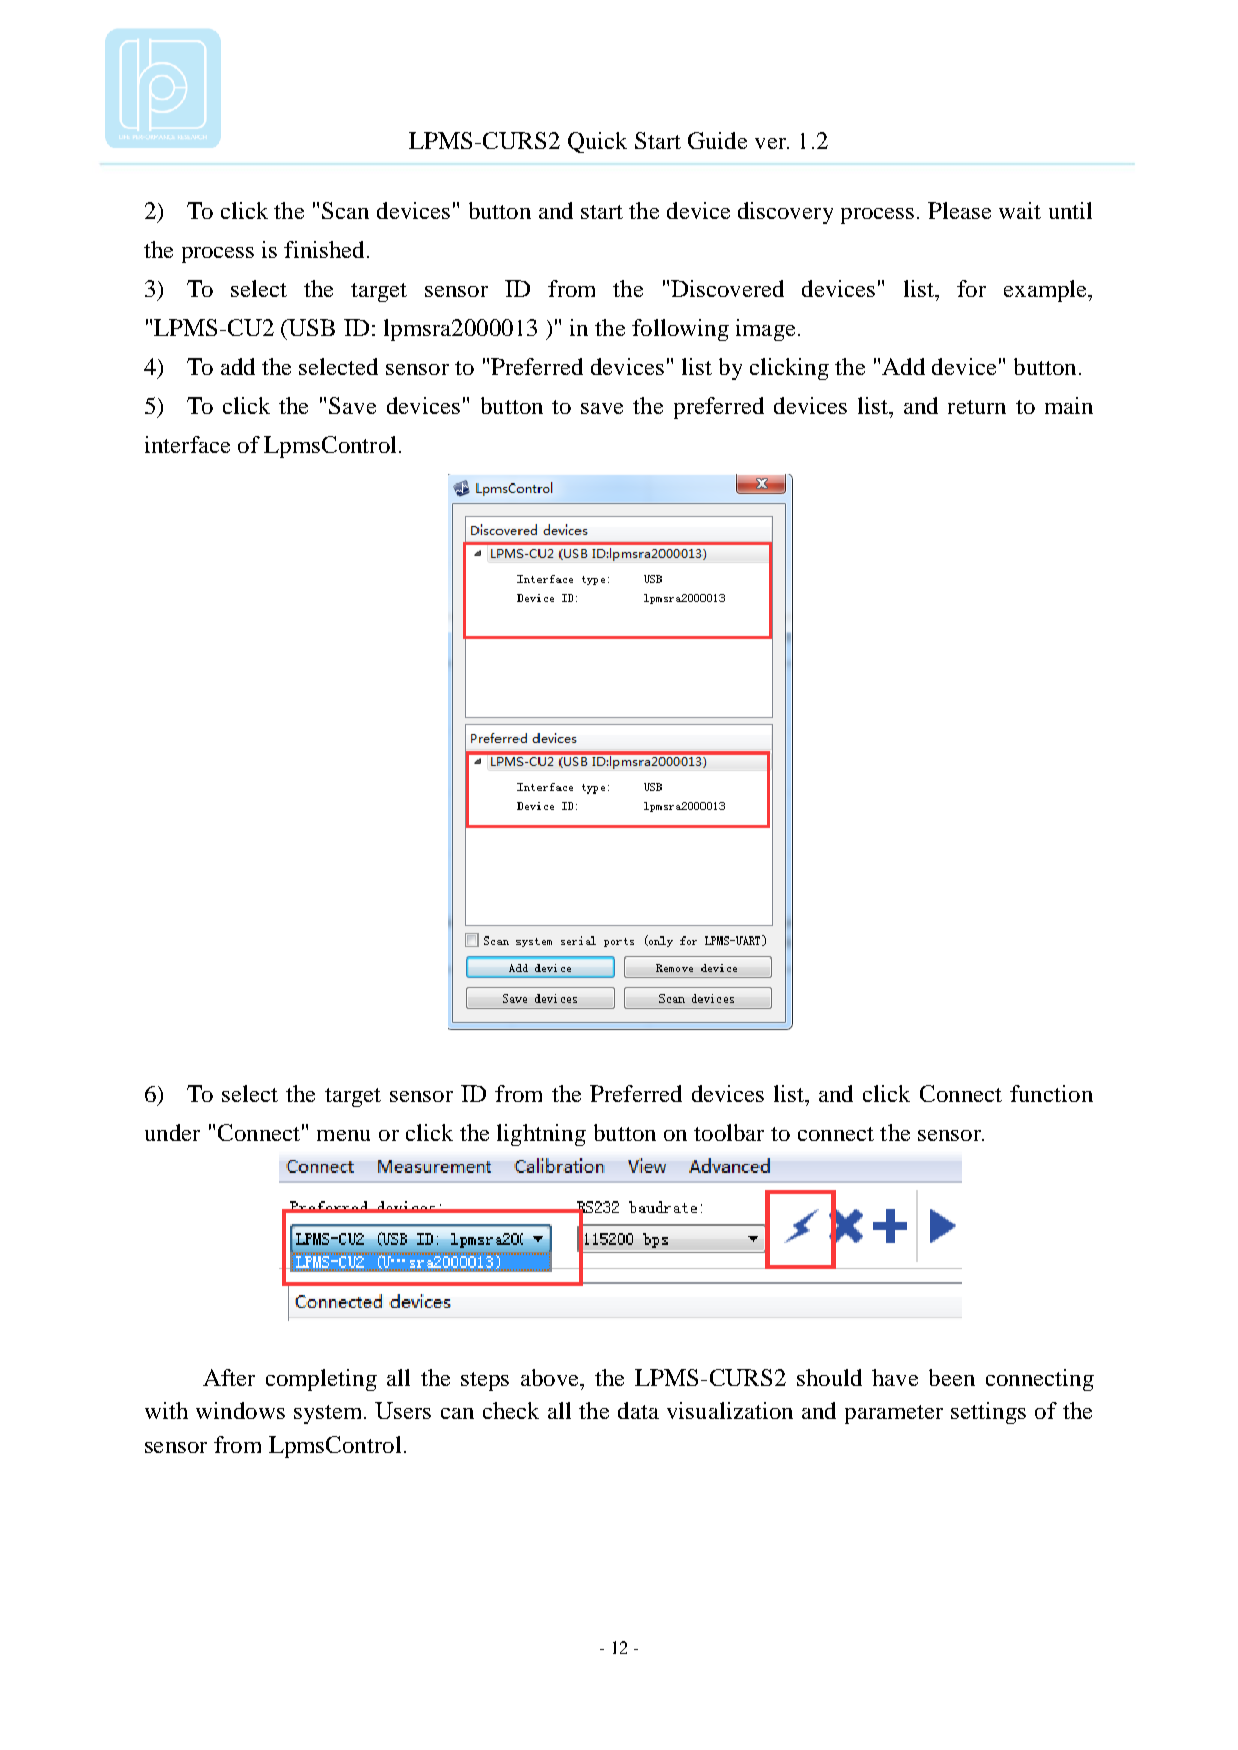  I want to click on interface, so click(187, 444).
